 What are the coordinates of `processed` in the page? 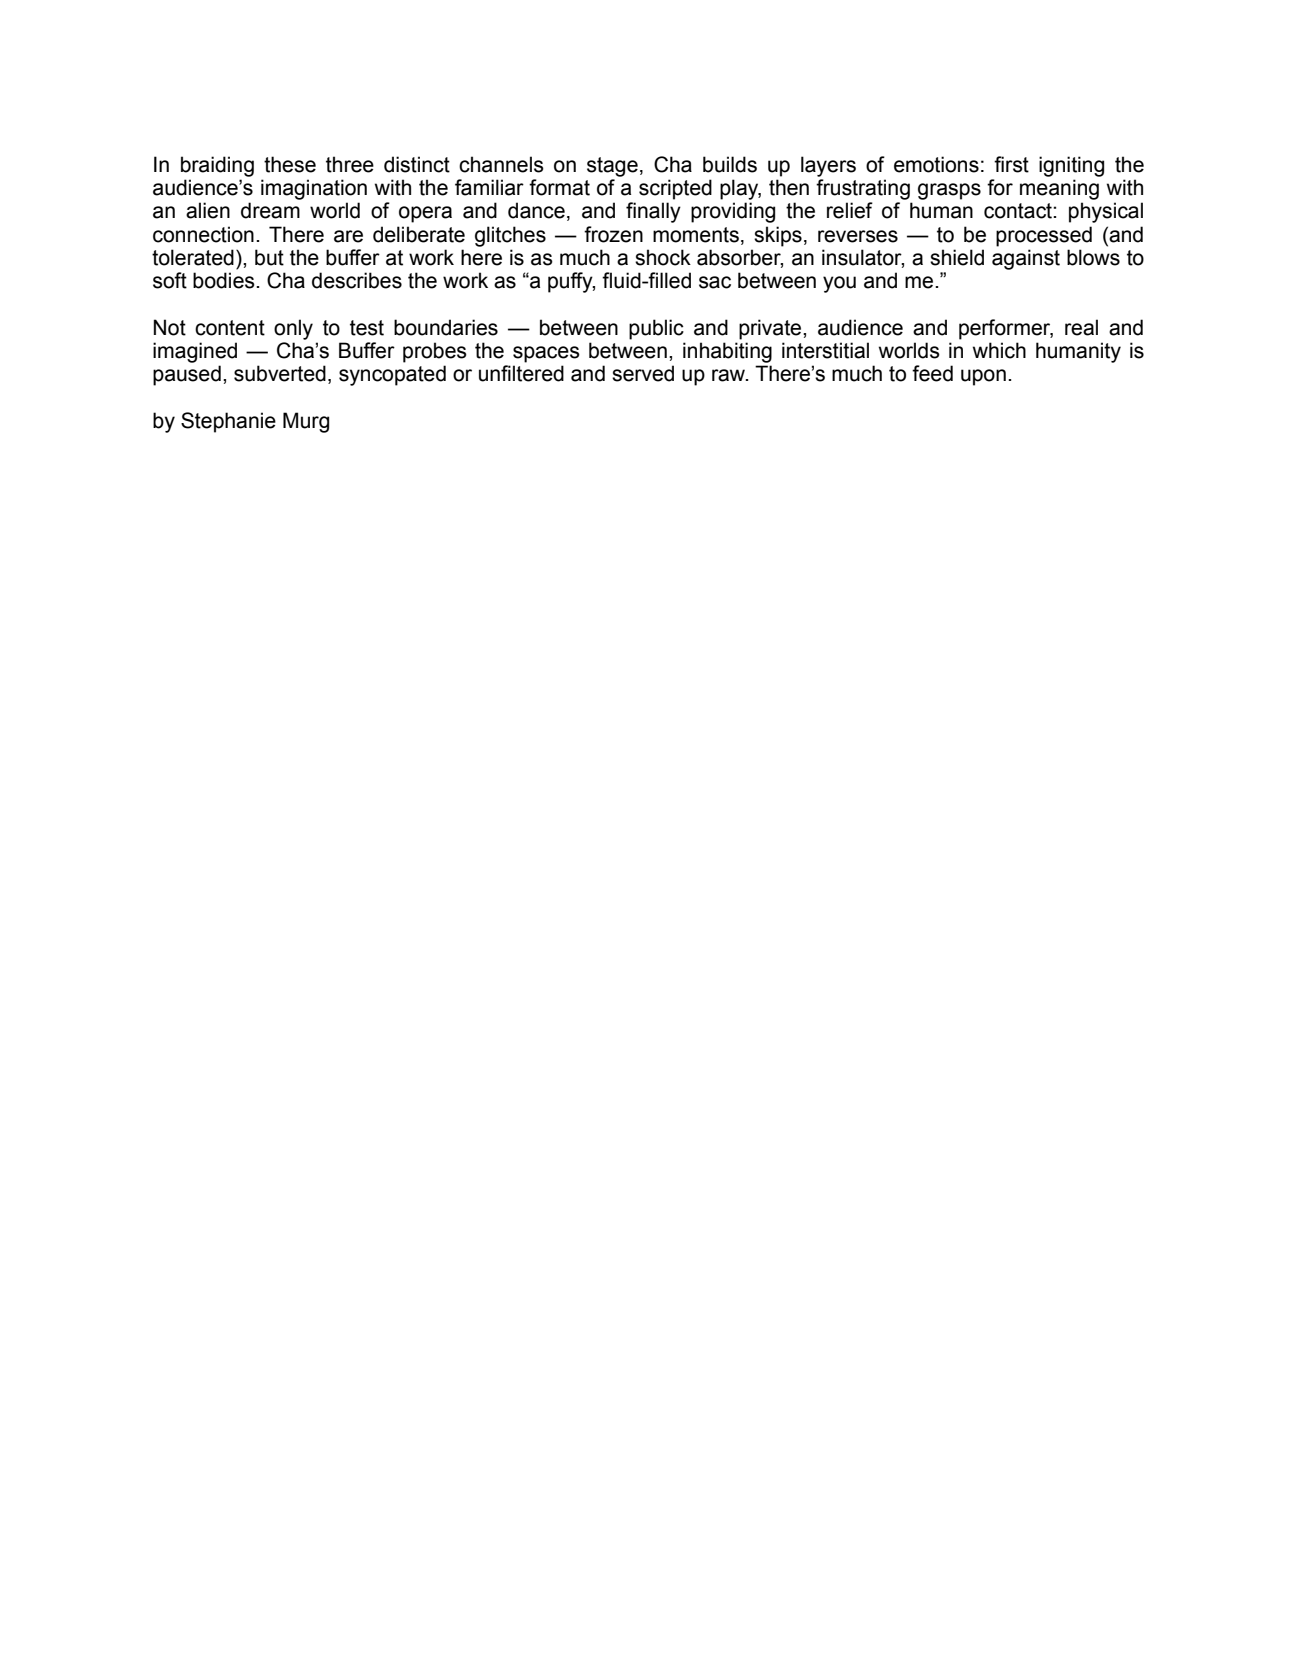 It's located at (1044, 236).
